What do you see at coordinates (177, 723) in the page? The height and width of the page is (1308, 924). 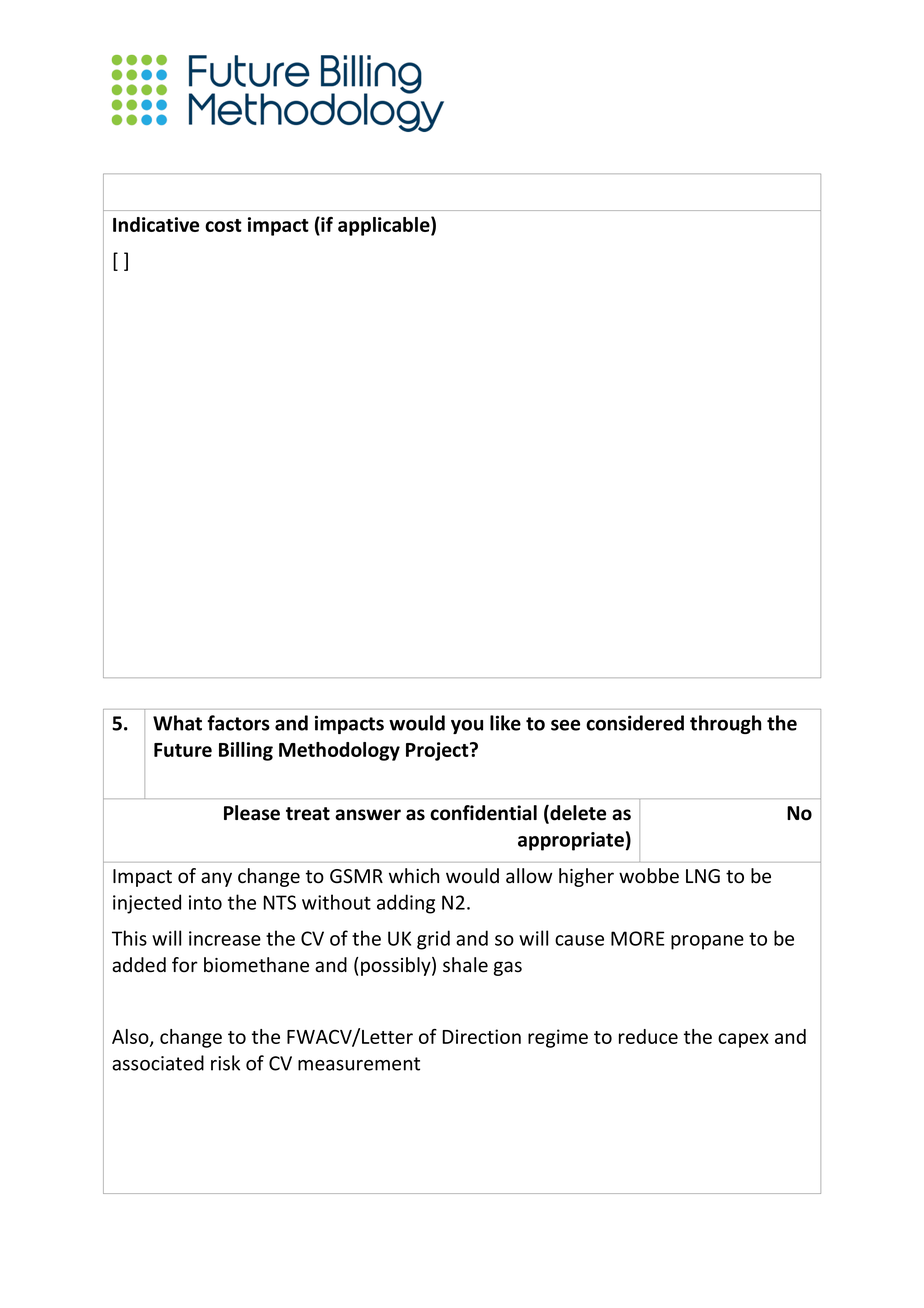 I see `What` at bounding box center [177, 723].
